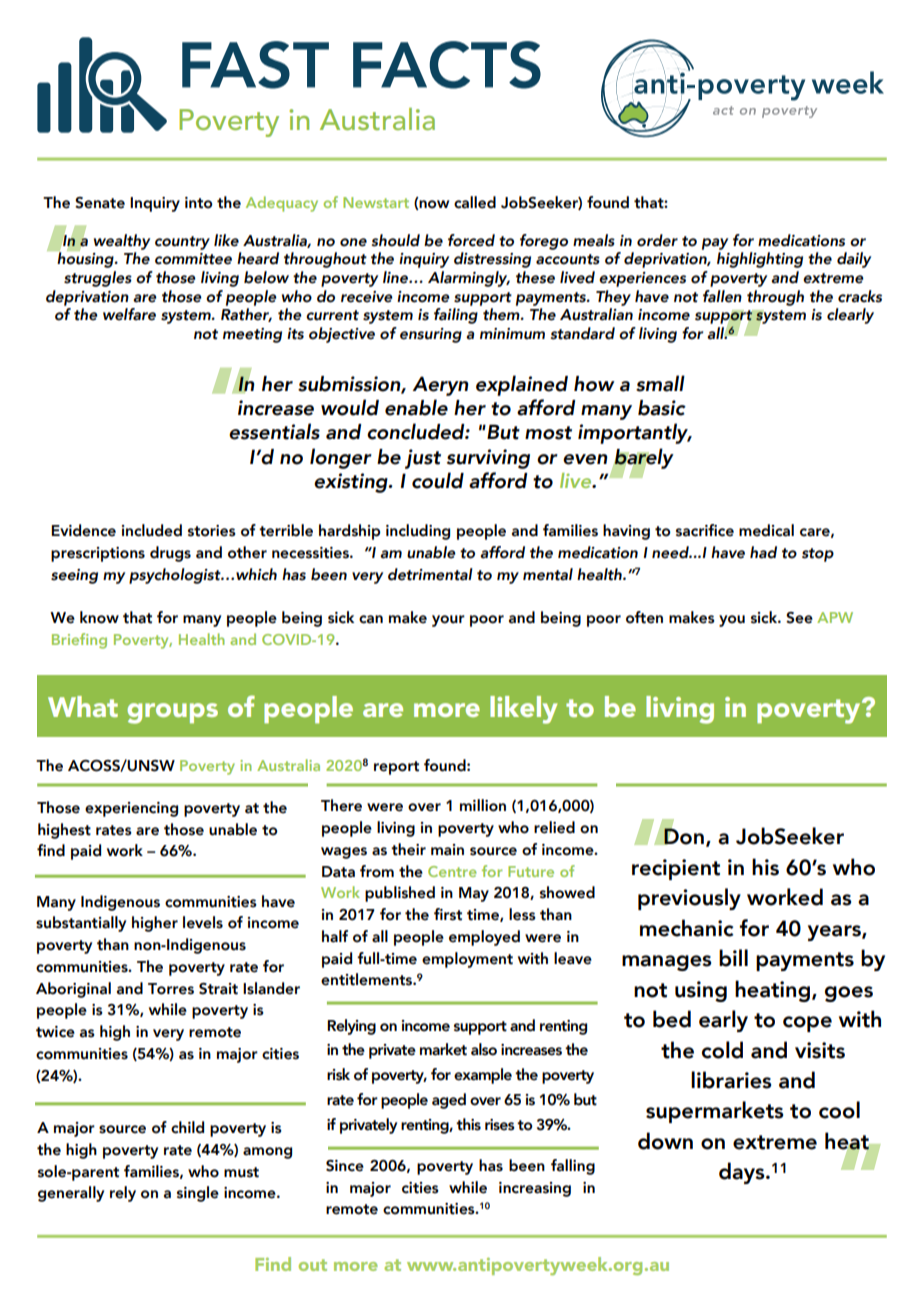 The height and width of the screenshot is (1308, 924). Describe the element at coordinates (187, 1127) in the screenshot. I see `child` at that location.
